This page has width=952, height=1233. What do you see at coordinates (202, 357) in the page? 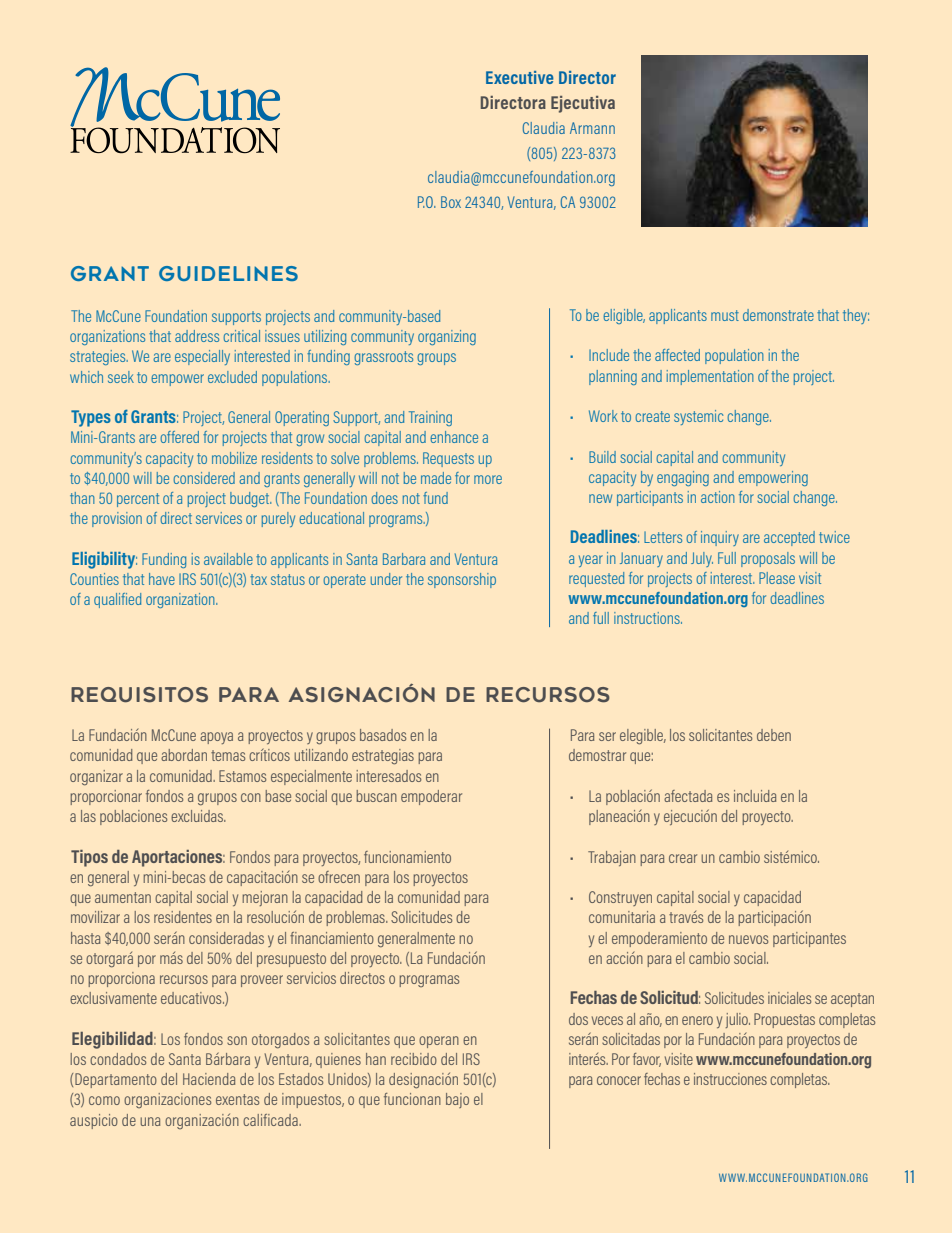
I see `especially` at bounding box center [202, 357].
